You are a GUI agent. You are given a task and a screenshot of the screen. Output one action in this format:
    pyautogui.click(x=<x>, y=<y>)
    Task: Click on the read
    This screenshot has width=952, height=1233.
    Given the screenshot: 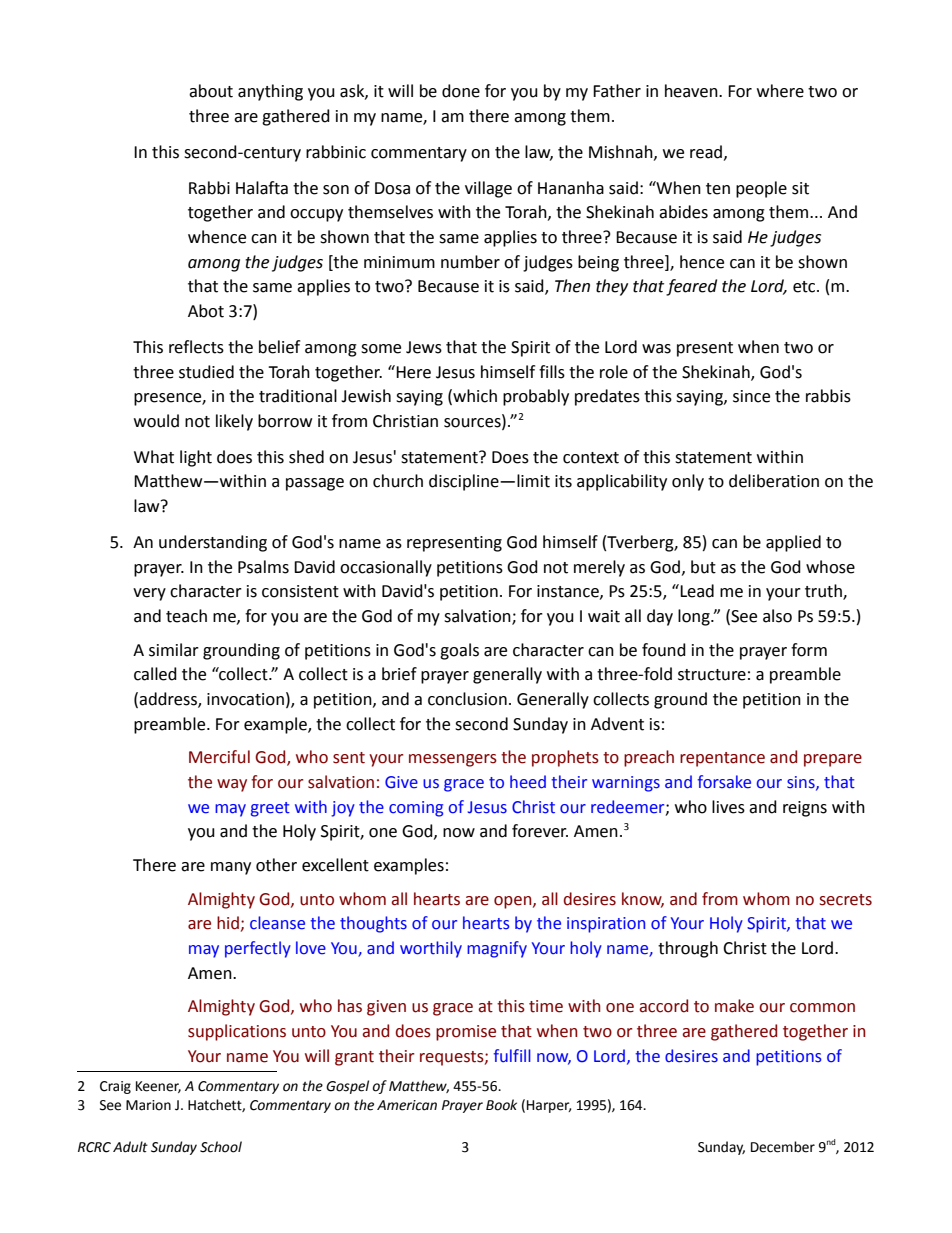 What is the action you would take?
    pyautogui.click(x=706, y=152)
